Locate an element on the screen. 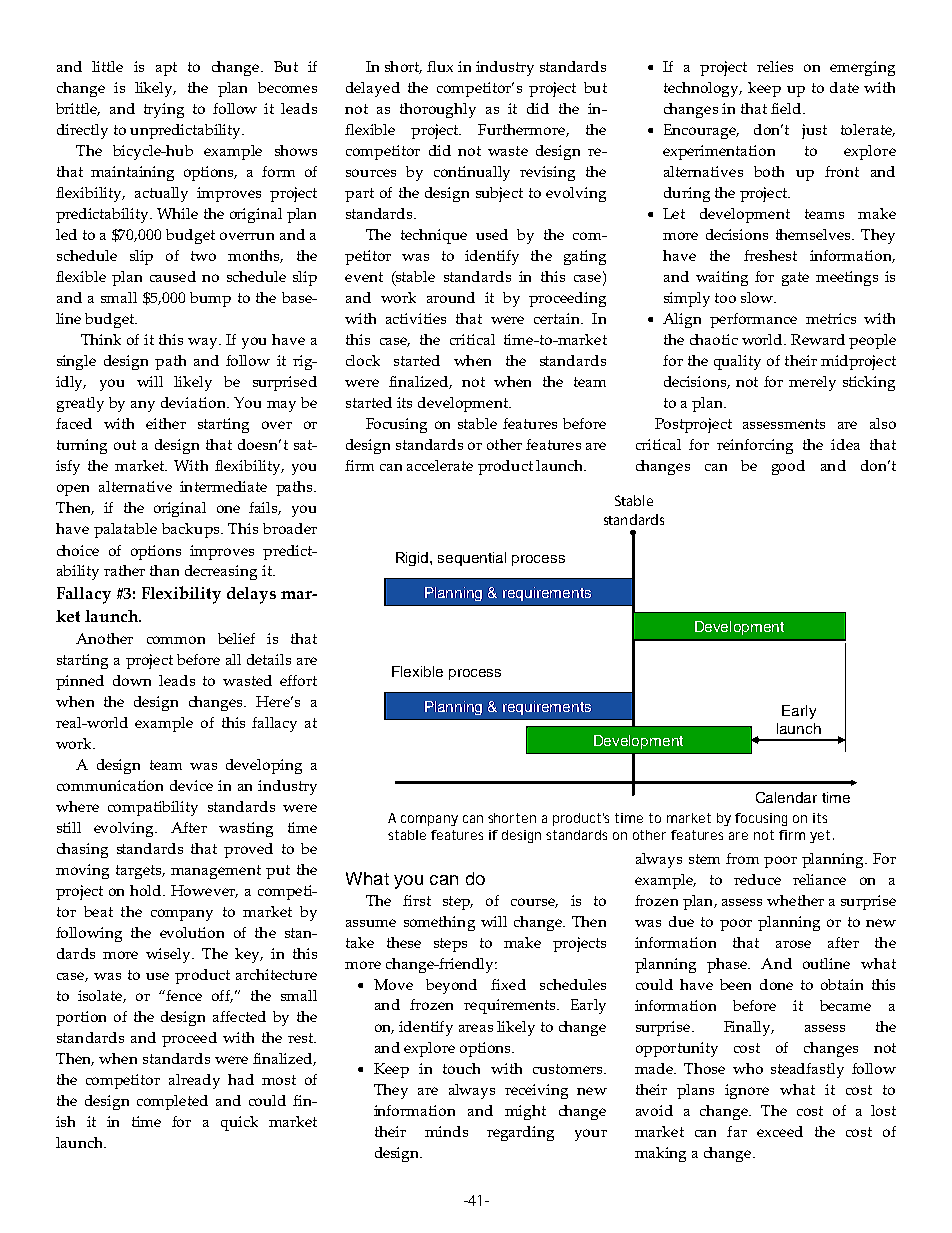 Image resolution: width=952 pixels, height=1233 pixels. device is located at coordinates (191, 785).
